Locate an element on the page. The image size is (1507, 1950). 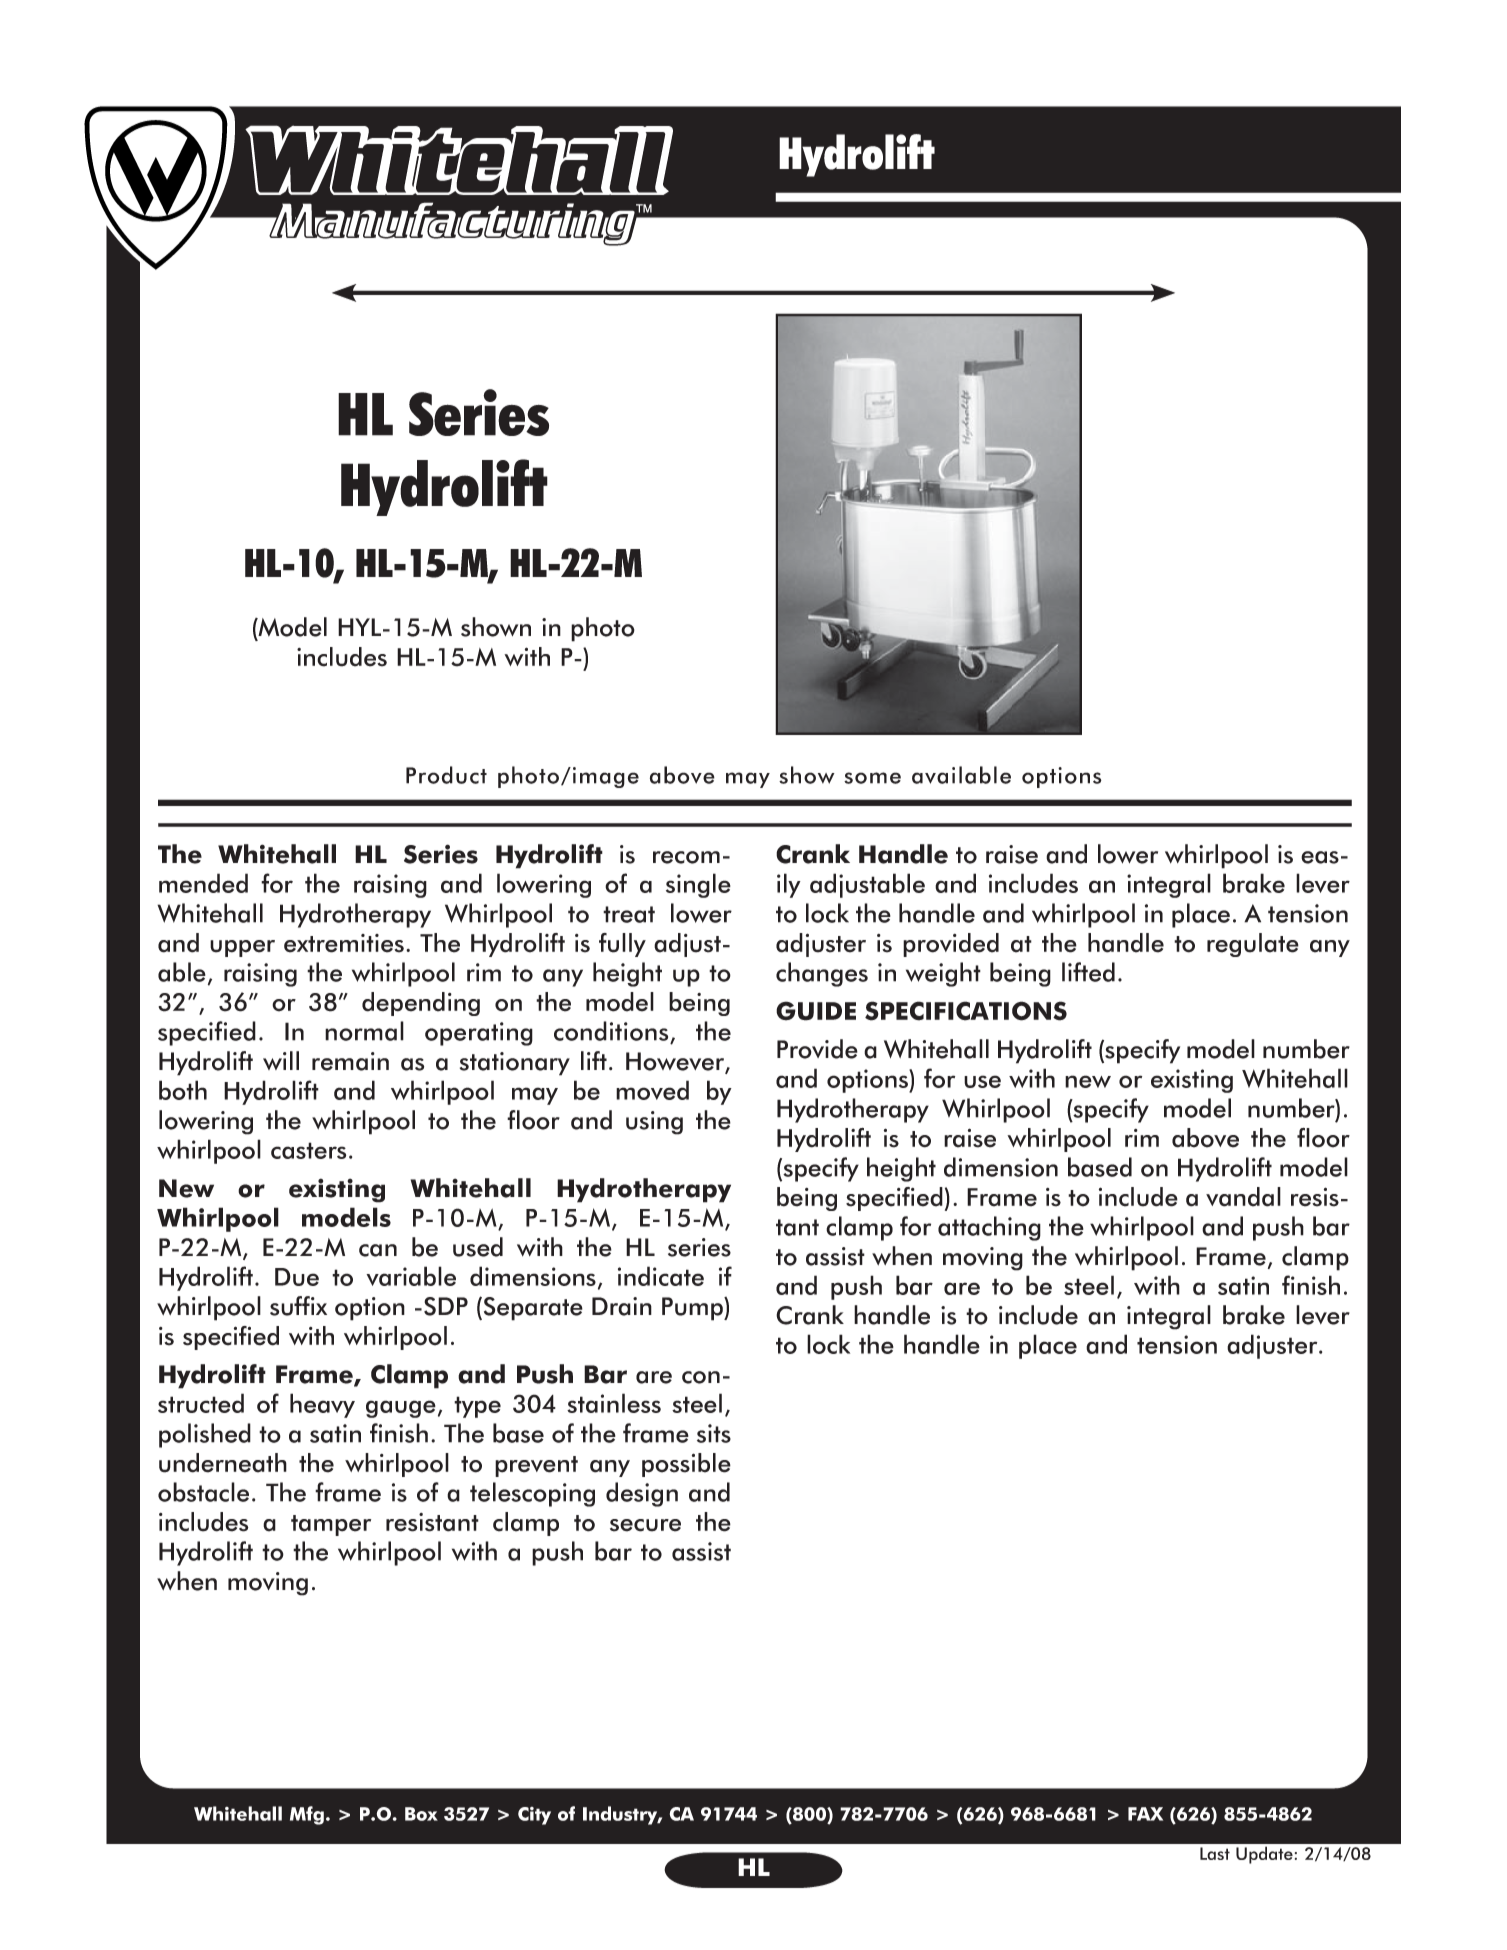
suffix is located at coordinates (298, 1306).
